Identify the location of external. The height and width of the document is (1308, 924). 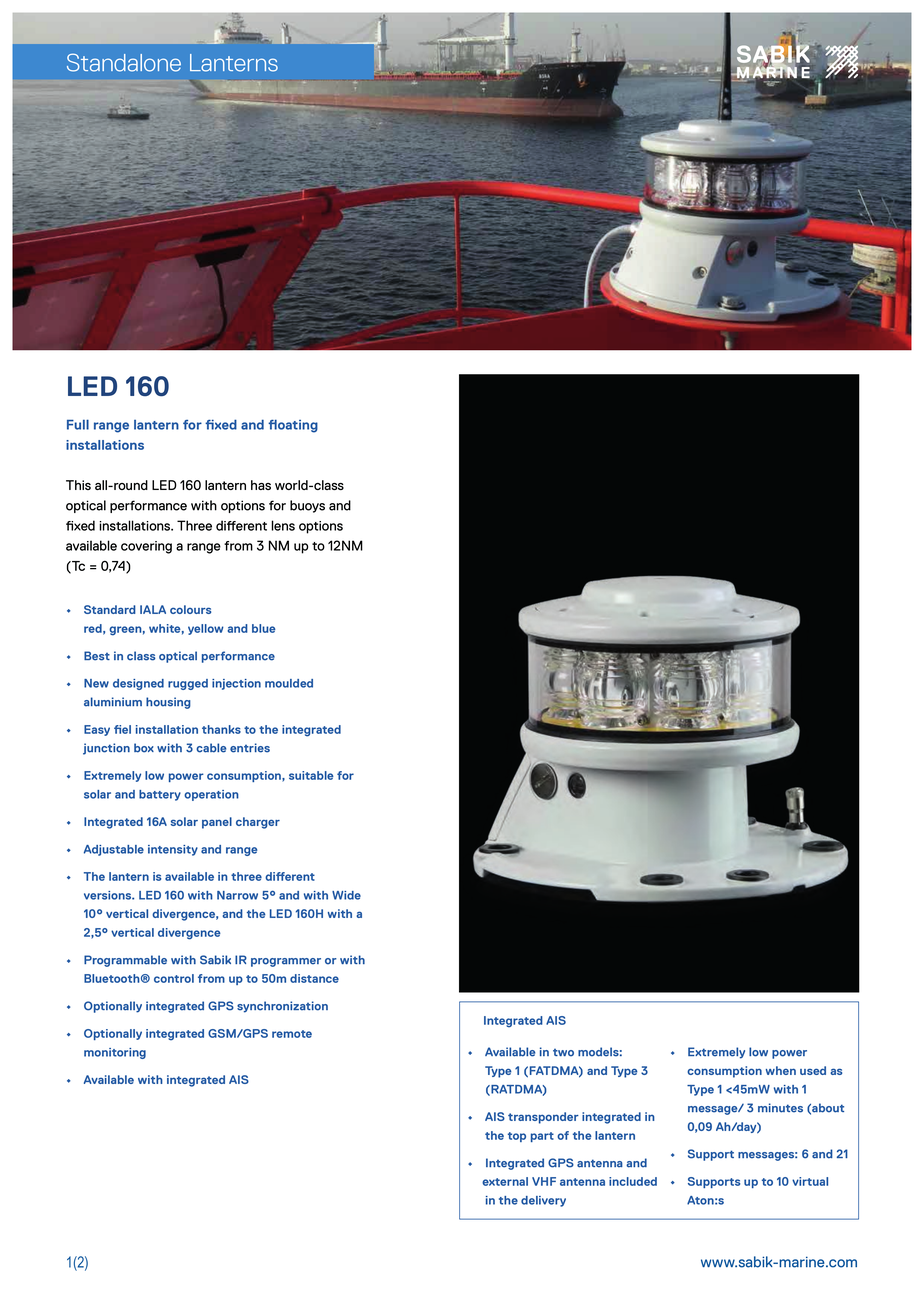
(505, 1181).
